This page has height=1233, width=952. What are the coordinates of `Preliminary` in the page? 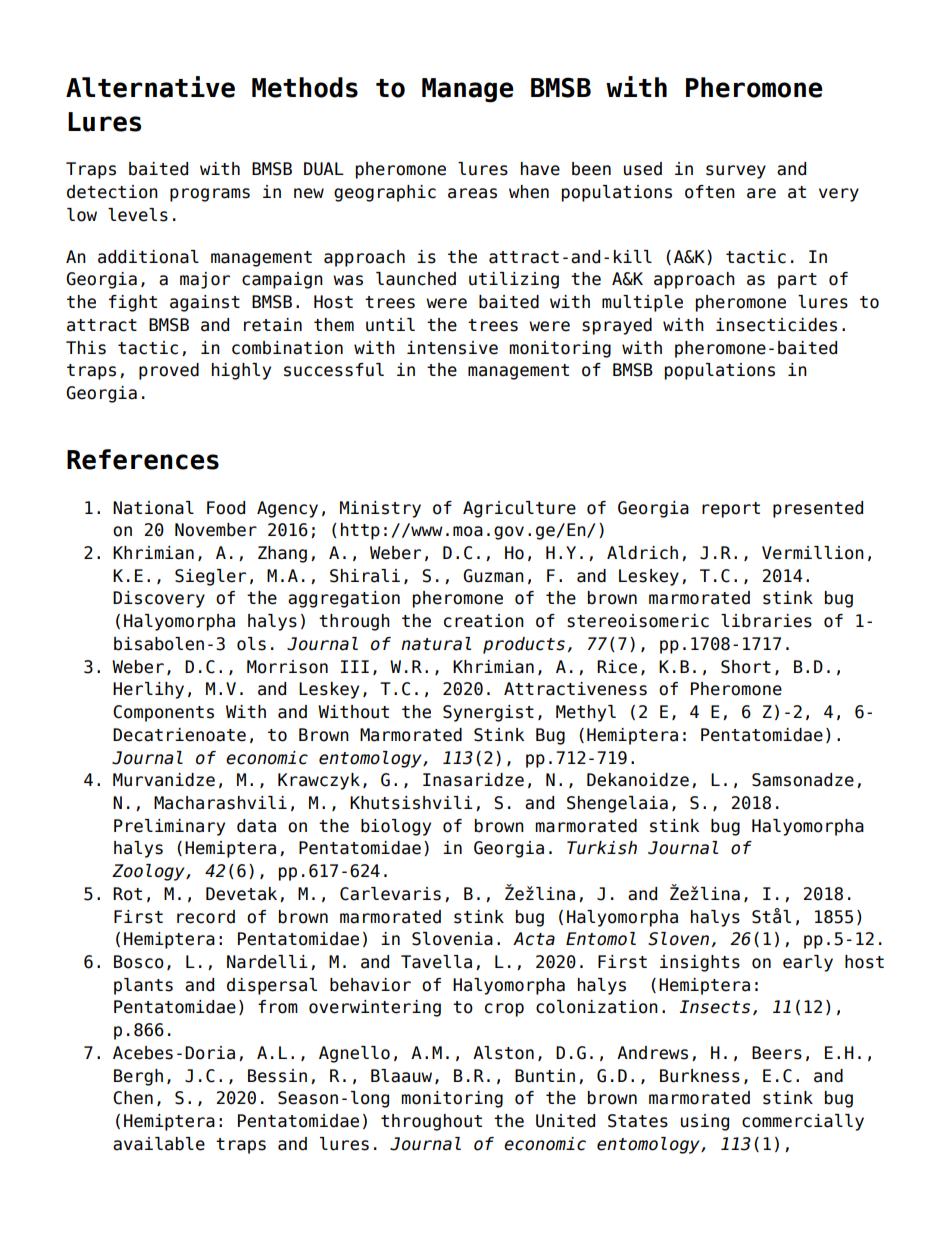 It's located at (169, 827).
